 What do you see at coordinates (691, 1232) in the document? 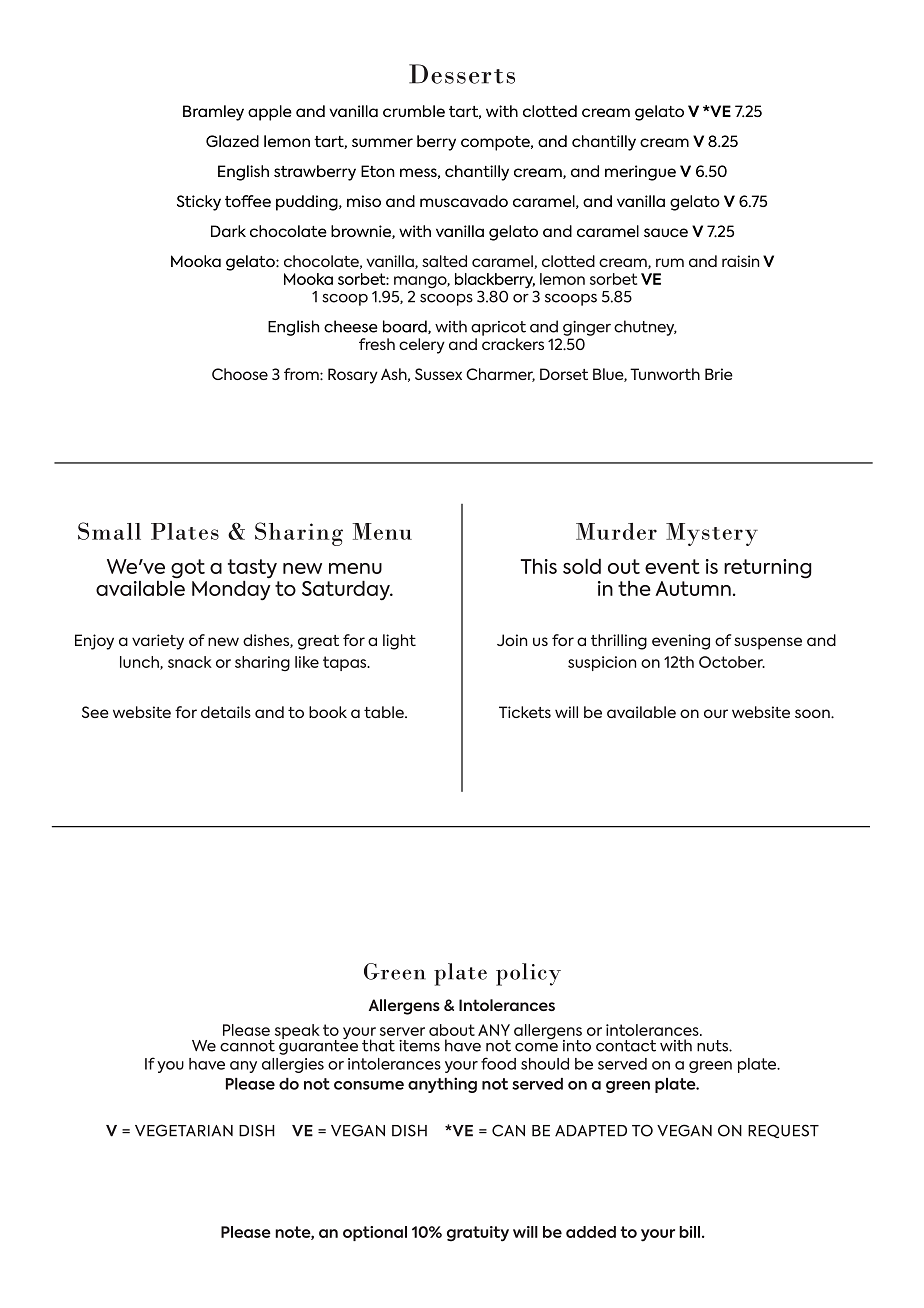
I see `bill` at bounding box center [691, 1232].
